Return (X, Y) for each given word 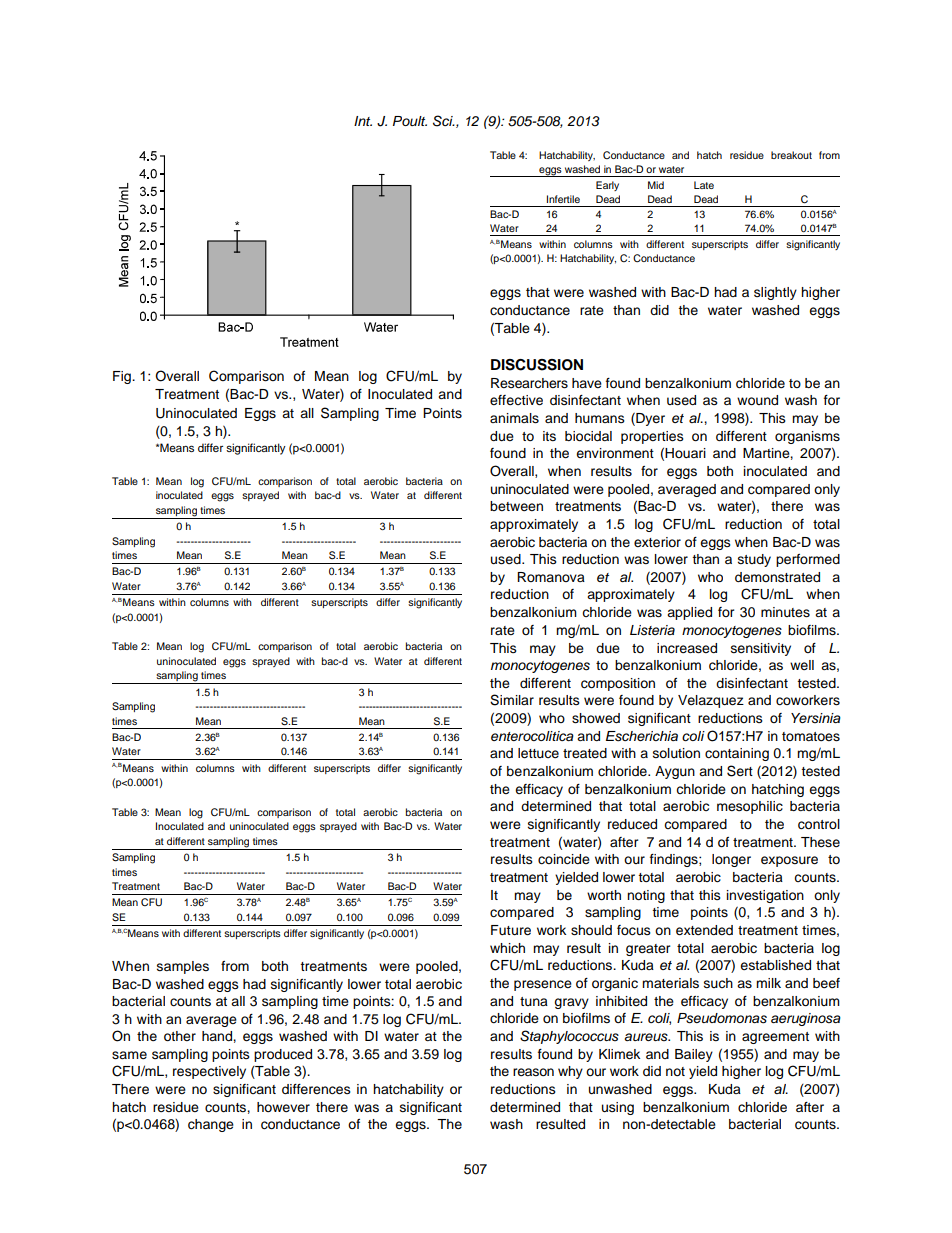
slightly (775, 293)
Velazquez (711, 701)
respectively (209, 1072)
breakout (791, 155)
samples (183, 967)
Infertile (563, 199)
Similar (512, 700)
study (754, 560)
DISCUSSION (537, 365)
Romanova (551, 577)
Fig (123, 377)
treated (585, 753)
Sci (444, 121)
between (516, 506)
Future (511, 930)
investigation (765, 896)
